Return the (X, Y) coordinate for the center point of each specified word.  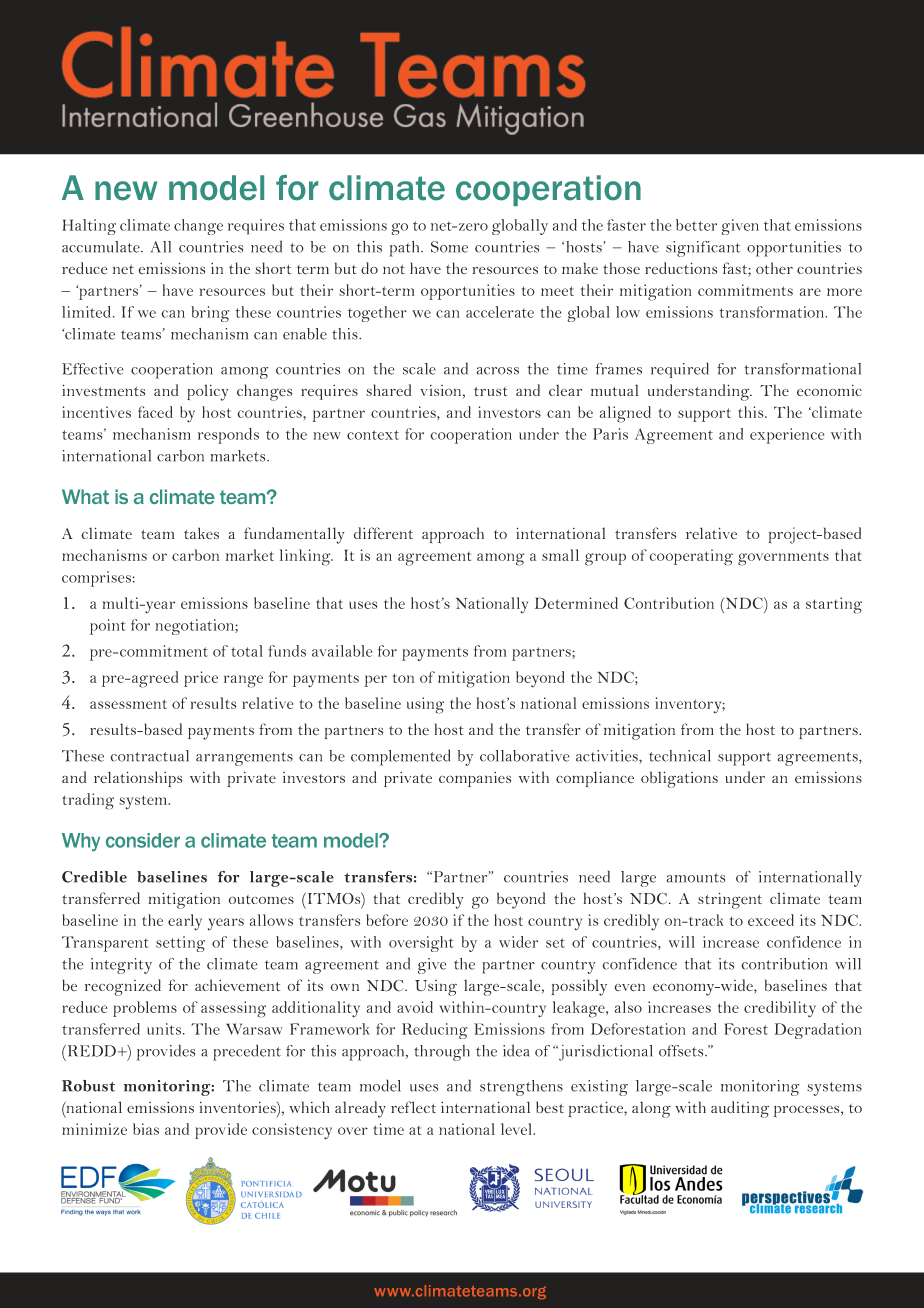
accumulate (102, 247)
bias (146, 1129)
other (774, 268)
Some (449, 247)
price (201, 679)
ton (403, 678)
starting (834, 605)
